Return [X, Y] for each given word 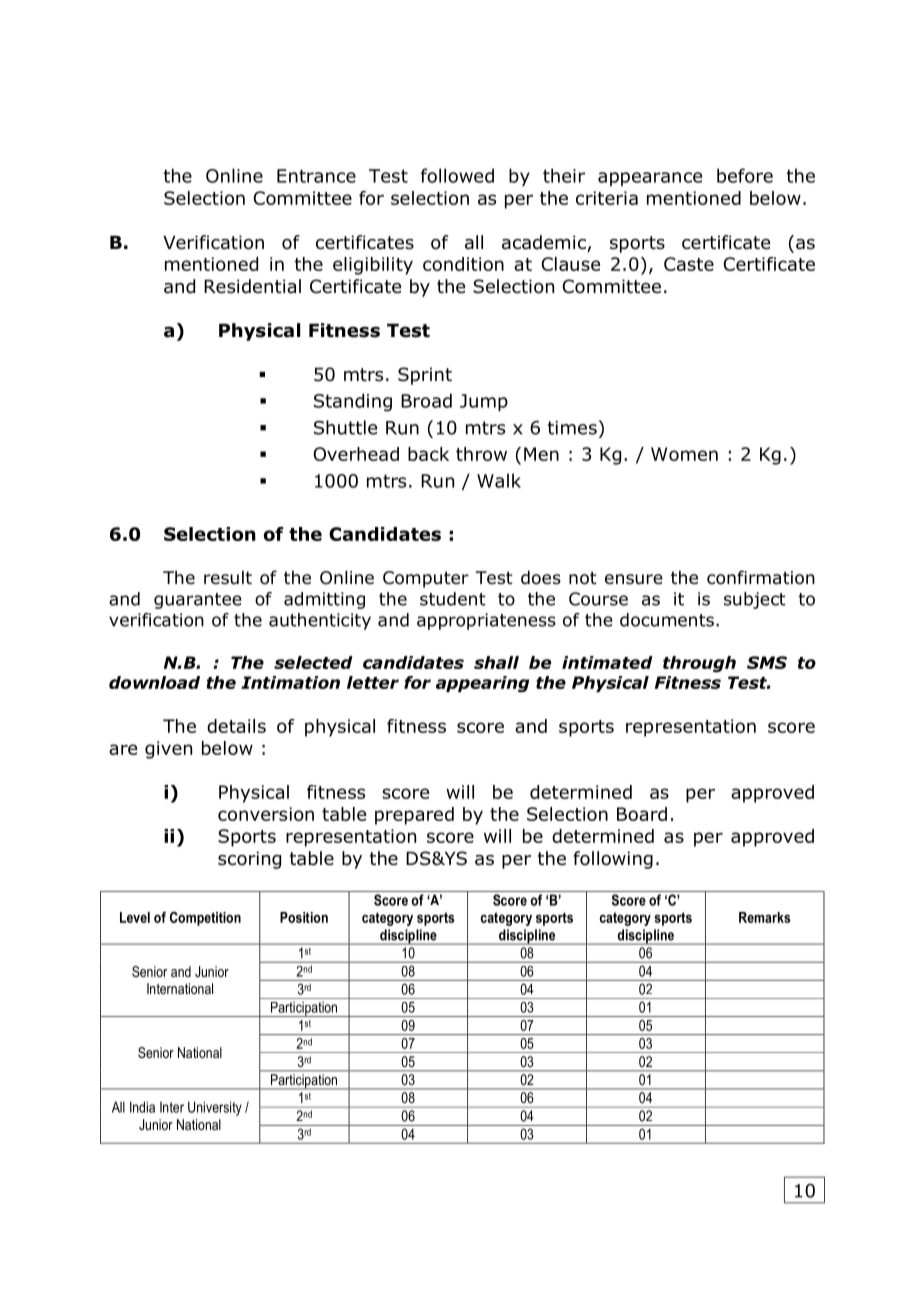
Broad [426, 400]
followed [457, 175]
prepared [414, 816]
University [215, 1108]
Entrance [316, 176]
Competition [205, 919]
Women [684, 454]
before [745, 175]
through [699, 664]
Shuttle [345, 427]
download [154, 682]
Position [304, 917]
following [613, 860]
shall [496, 662]
